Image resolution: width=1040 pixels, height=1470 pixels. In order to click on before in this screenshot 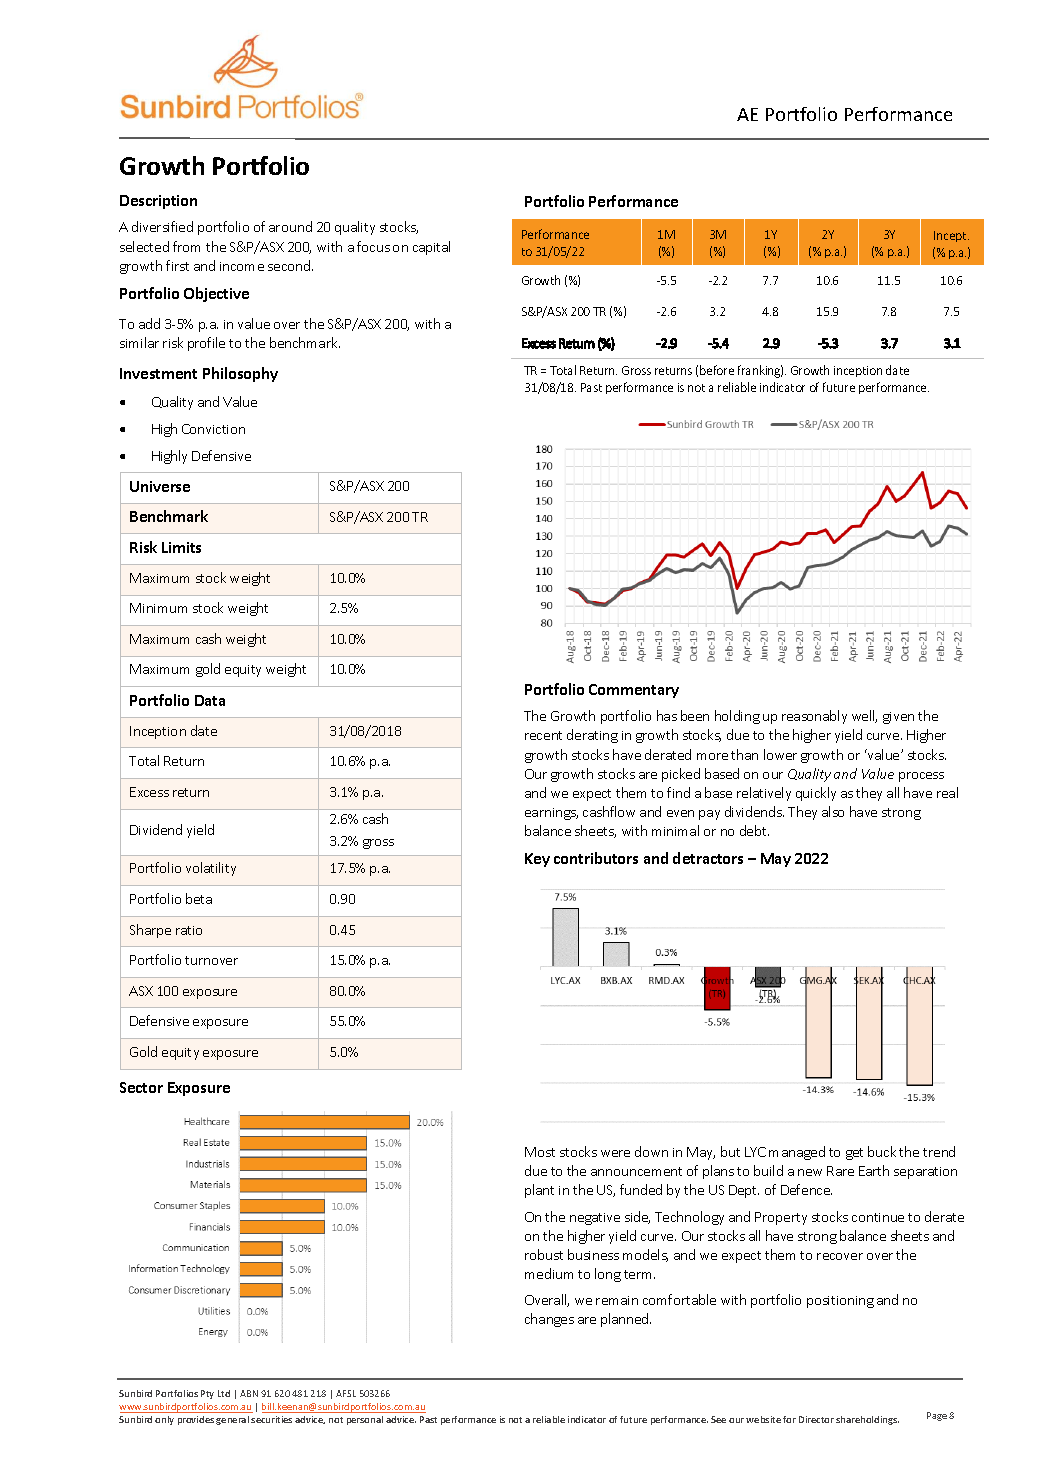, I will do `click(717, 370)`.
